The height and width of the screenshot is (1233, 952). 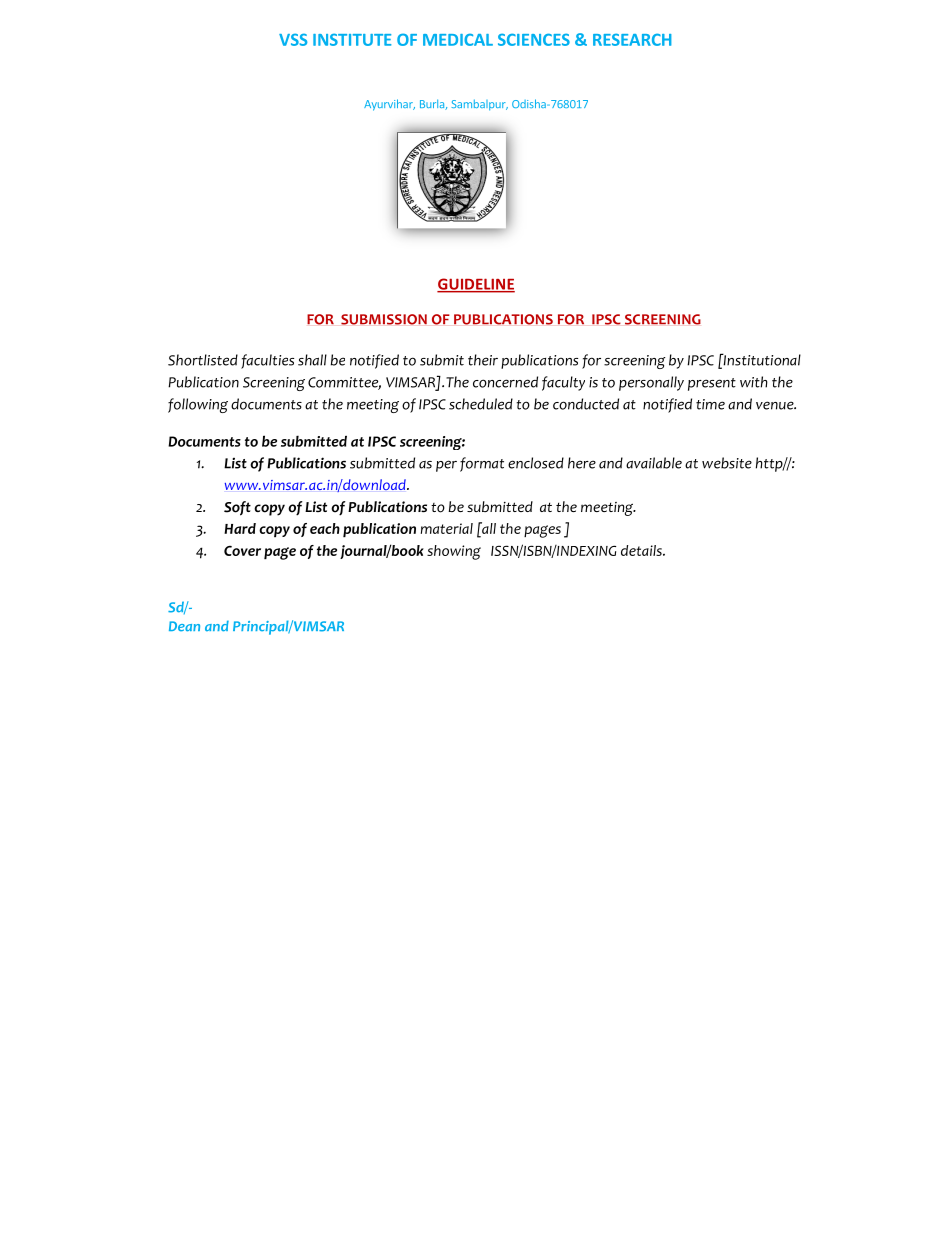 What do you see at coordinates (240, 528) in the screenshot?
I see `Hard` at bounding box center [240, 528].
